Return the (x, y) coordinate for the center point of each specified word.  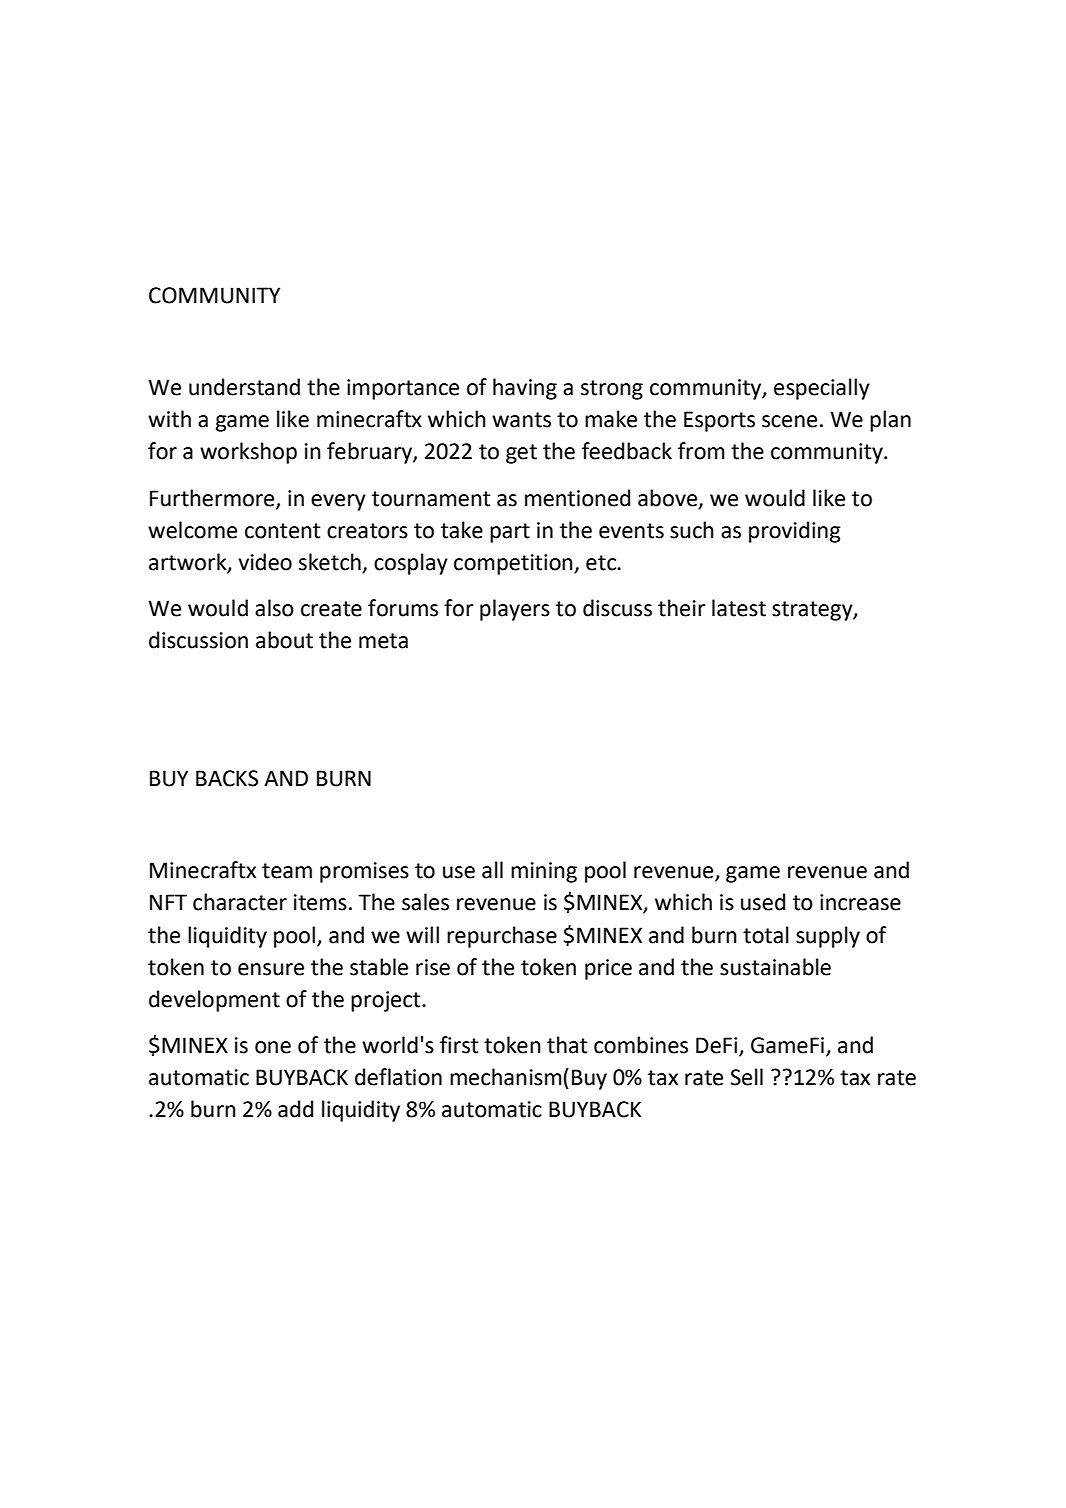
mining (544, 872)
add (295, 1109)
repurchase (502, 937)
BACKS (227, 778)
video (265, 562)
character (240, 902)
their (682, 608)
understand (244, 387)
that (567, 1045)
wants (521, 420)
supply (828, 937)
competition (514, 564)
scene (789, 421)
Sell (746, 1077)
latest (739, 608)
